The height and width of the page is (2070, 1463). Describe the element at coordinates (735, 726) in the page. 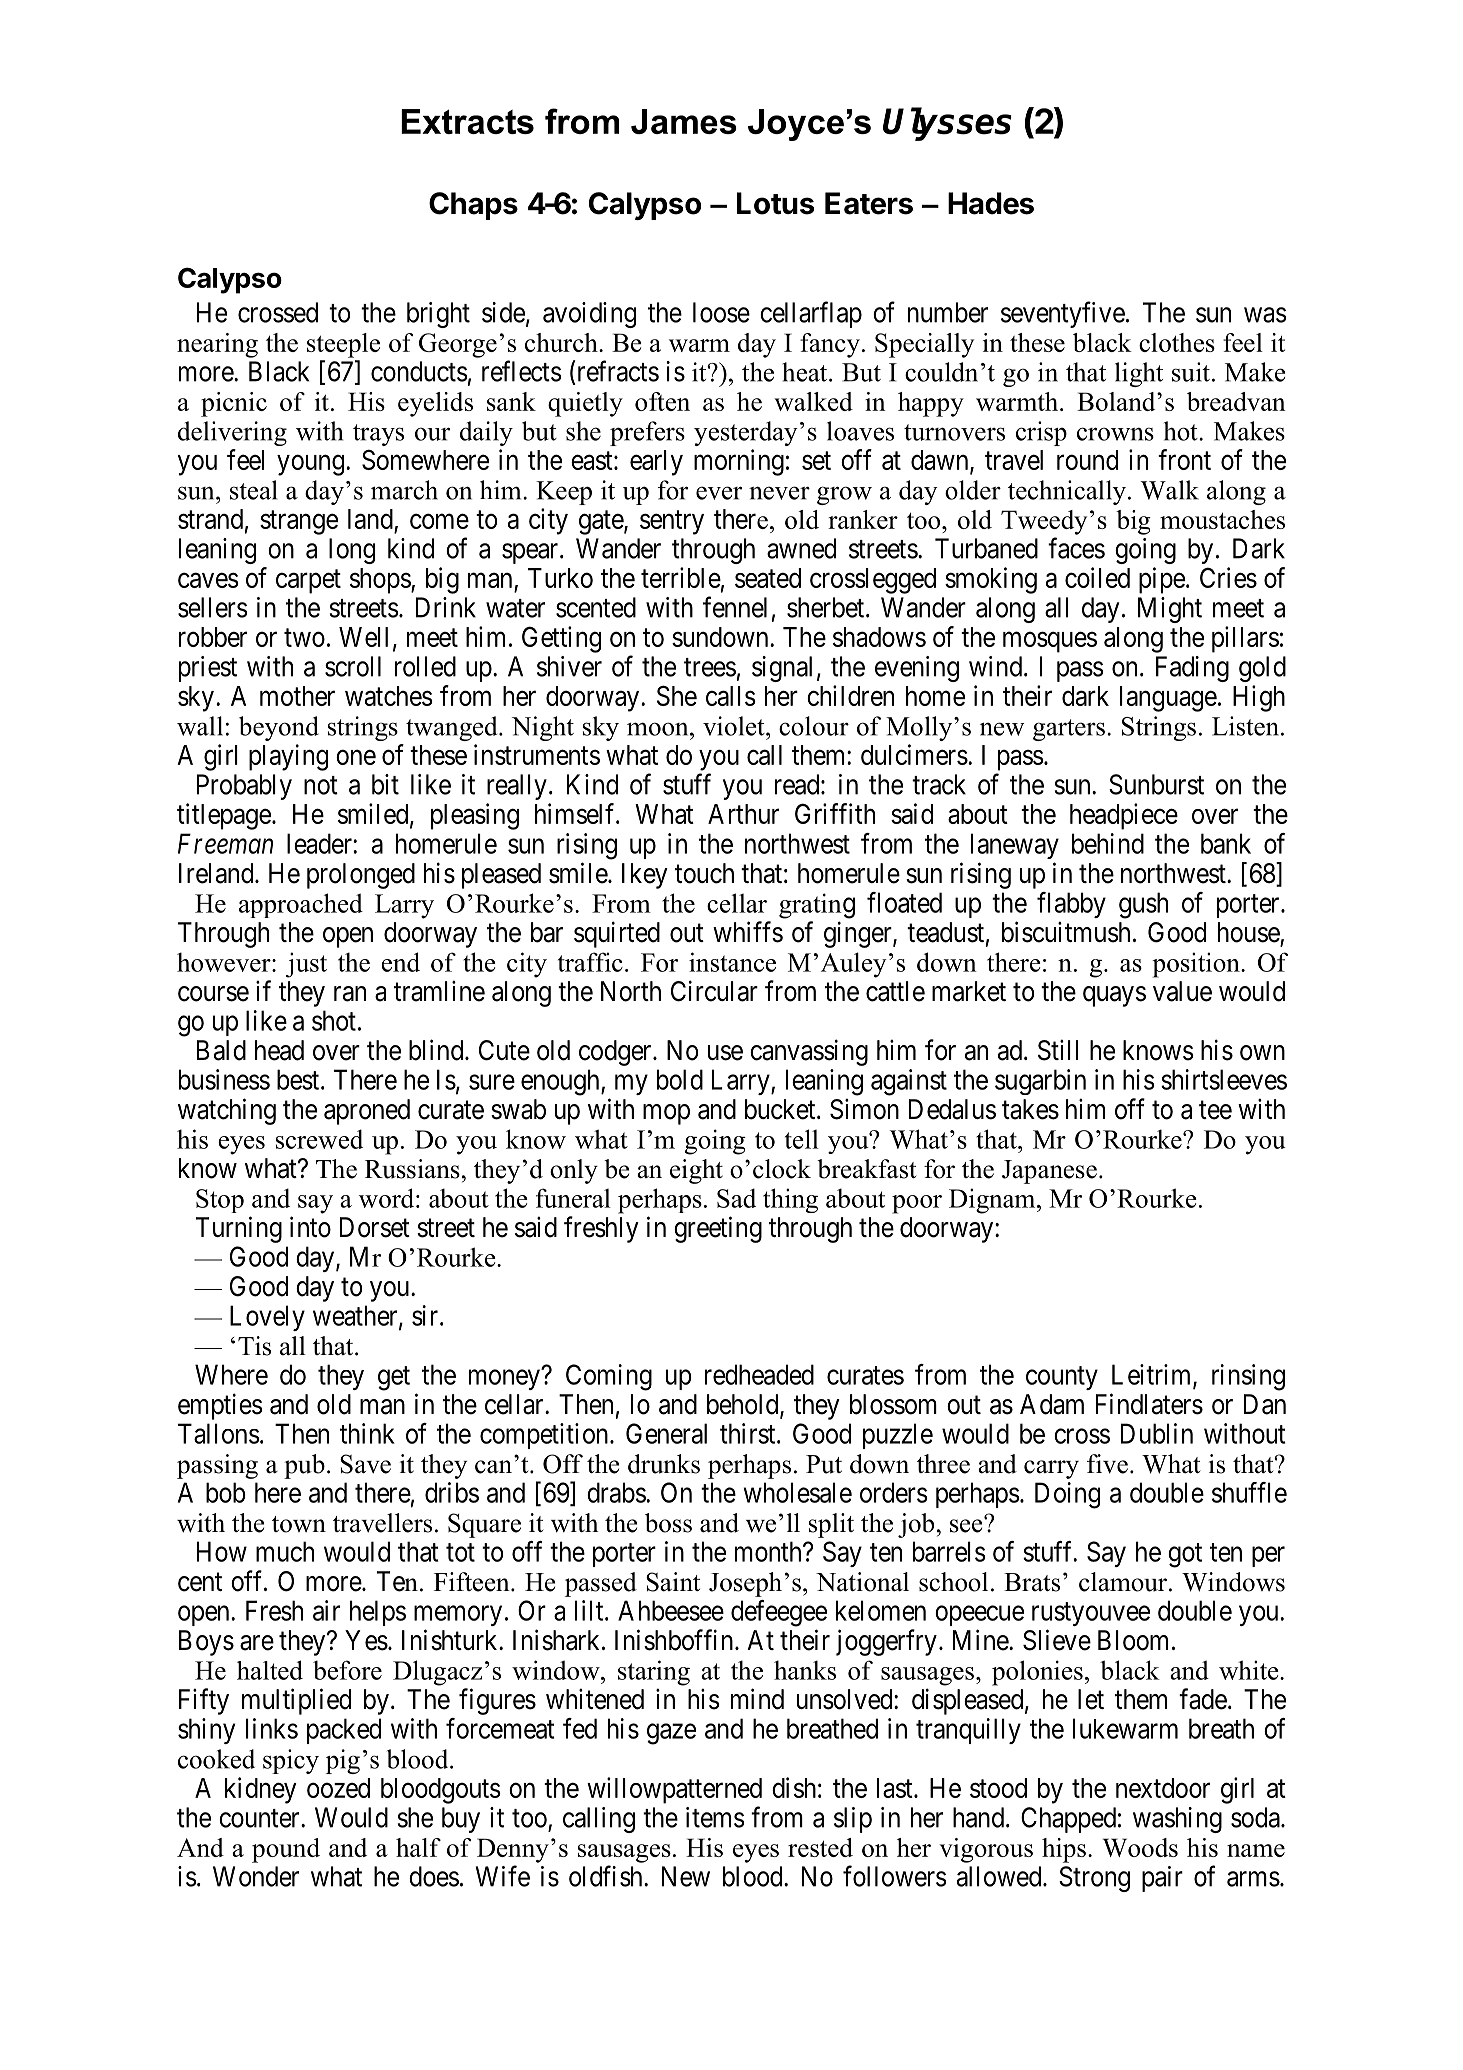

I see `violet` at that location.
